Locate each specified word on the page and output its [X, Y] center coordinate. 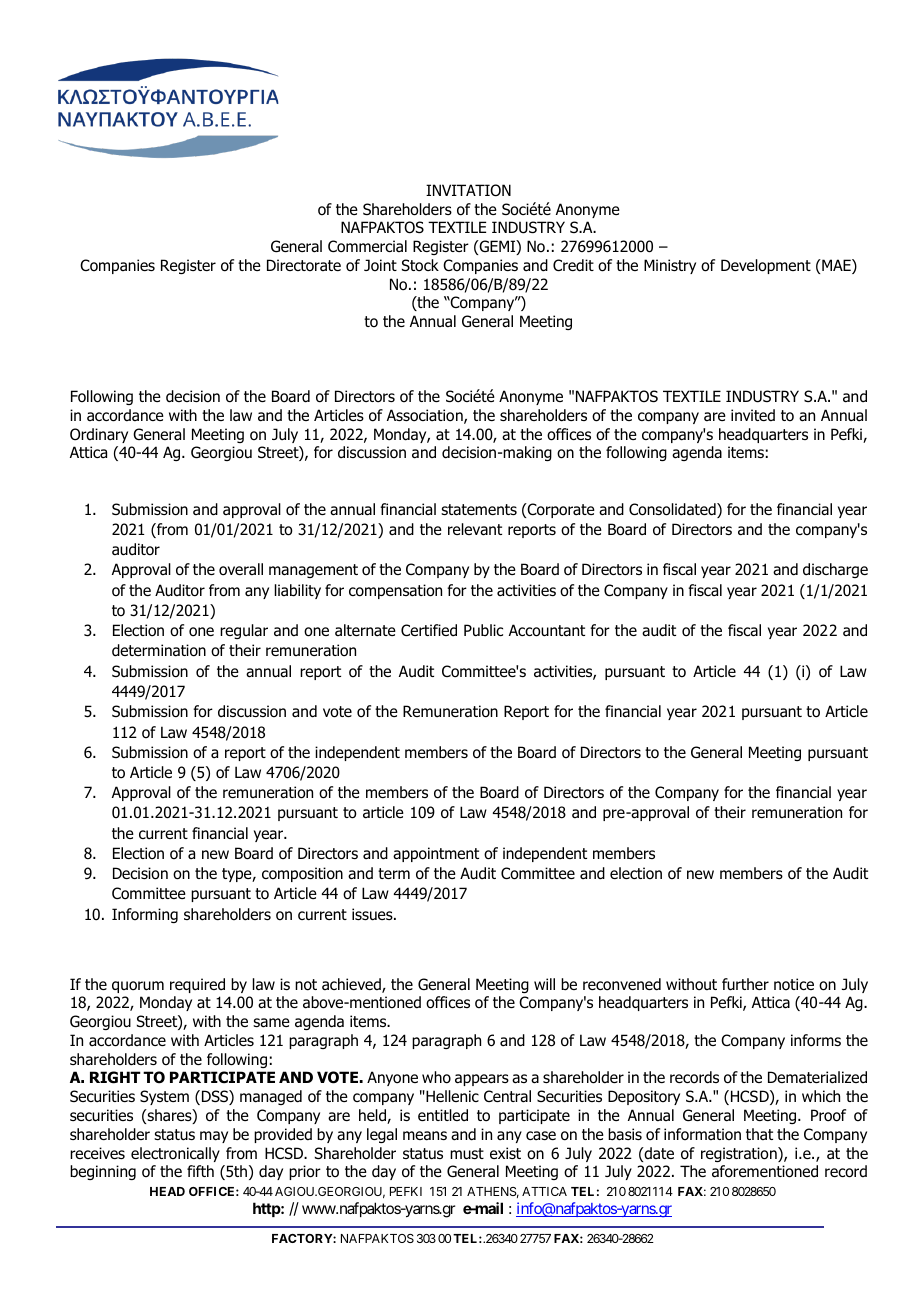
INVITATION [468, 190]
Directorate [304, 265]
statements [479, 510]
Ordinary [99, 435]
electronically [175, 1154]
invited [753, 415]
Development [766, 266]
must [467, 1154]
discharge [835, 570]
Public [483, 630]
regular [244, 631]
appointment [436, 854]
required [197, 985]
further [745, 984]
